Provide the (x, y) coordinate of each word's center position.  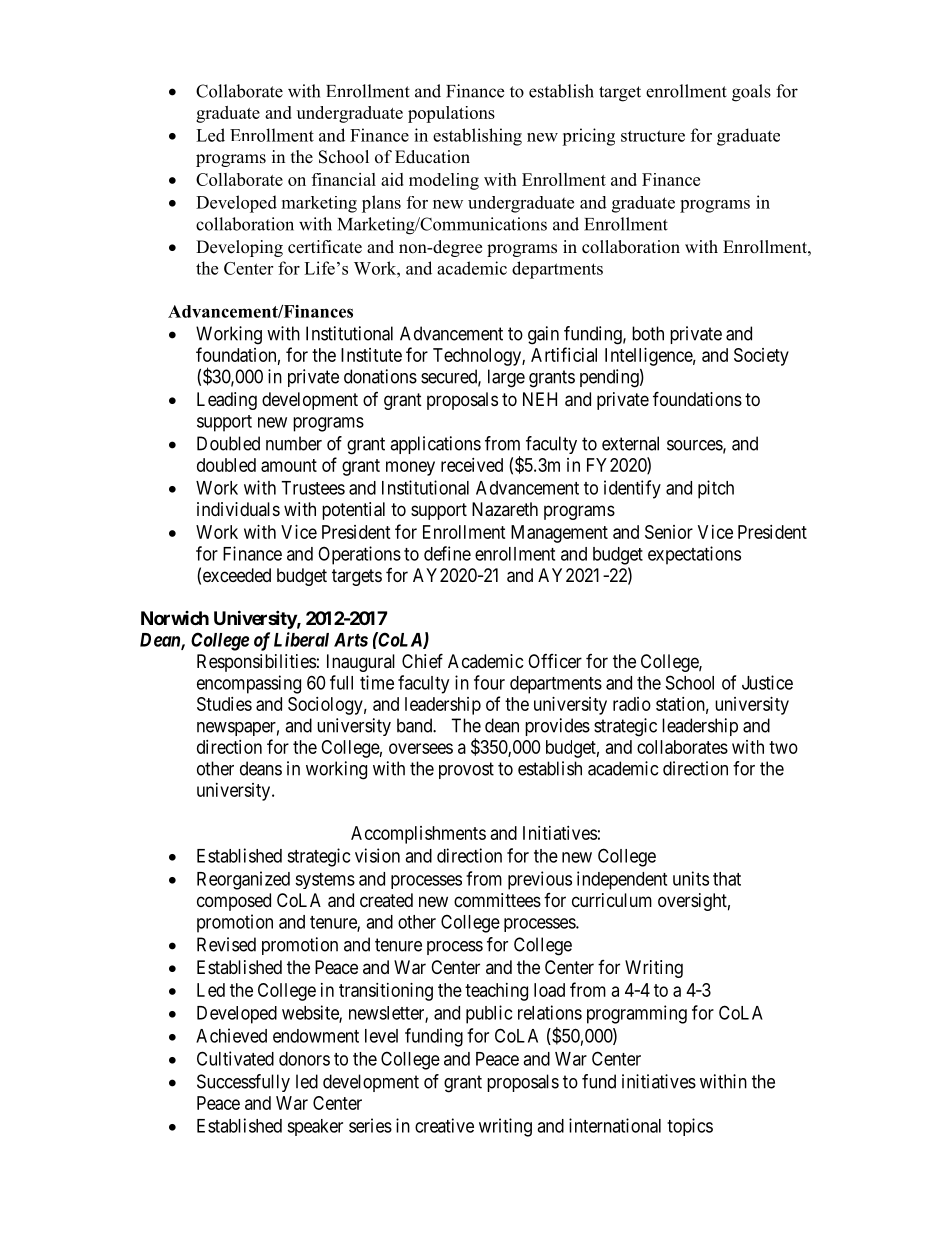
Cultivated (235, 1058)
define (447, 553)
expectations (694, 555)
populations (451, 114)
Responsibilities (256, 663)
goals (751, 93)
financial (344, 179)
